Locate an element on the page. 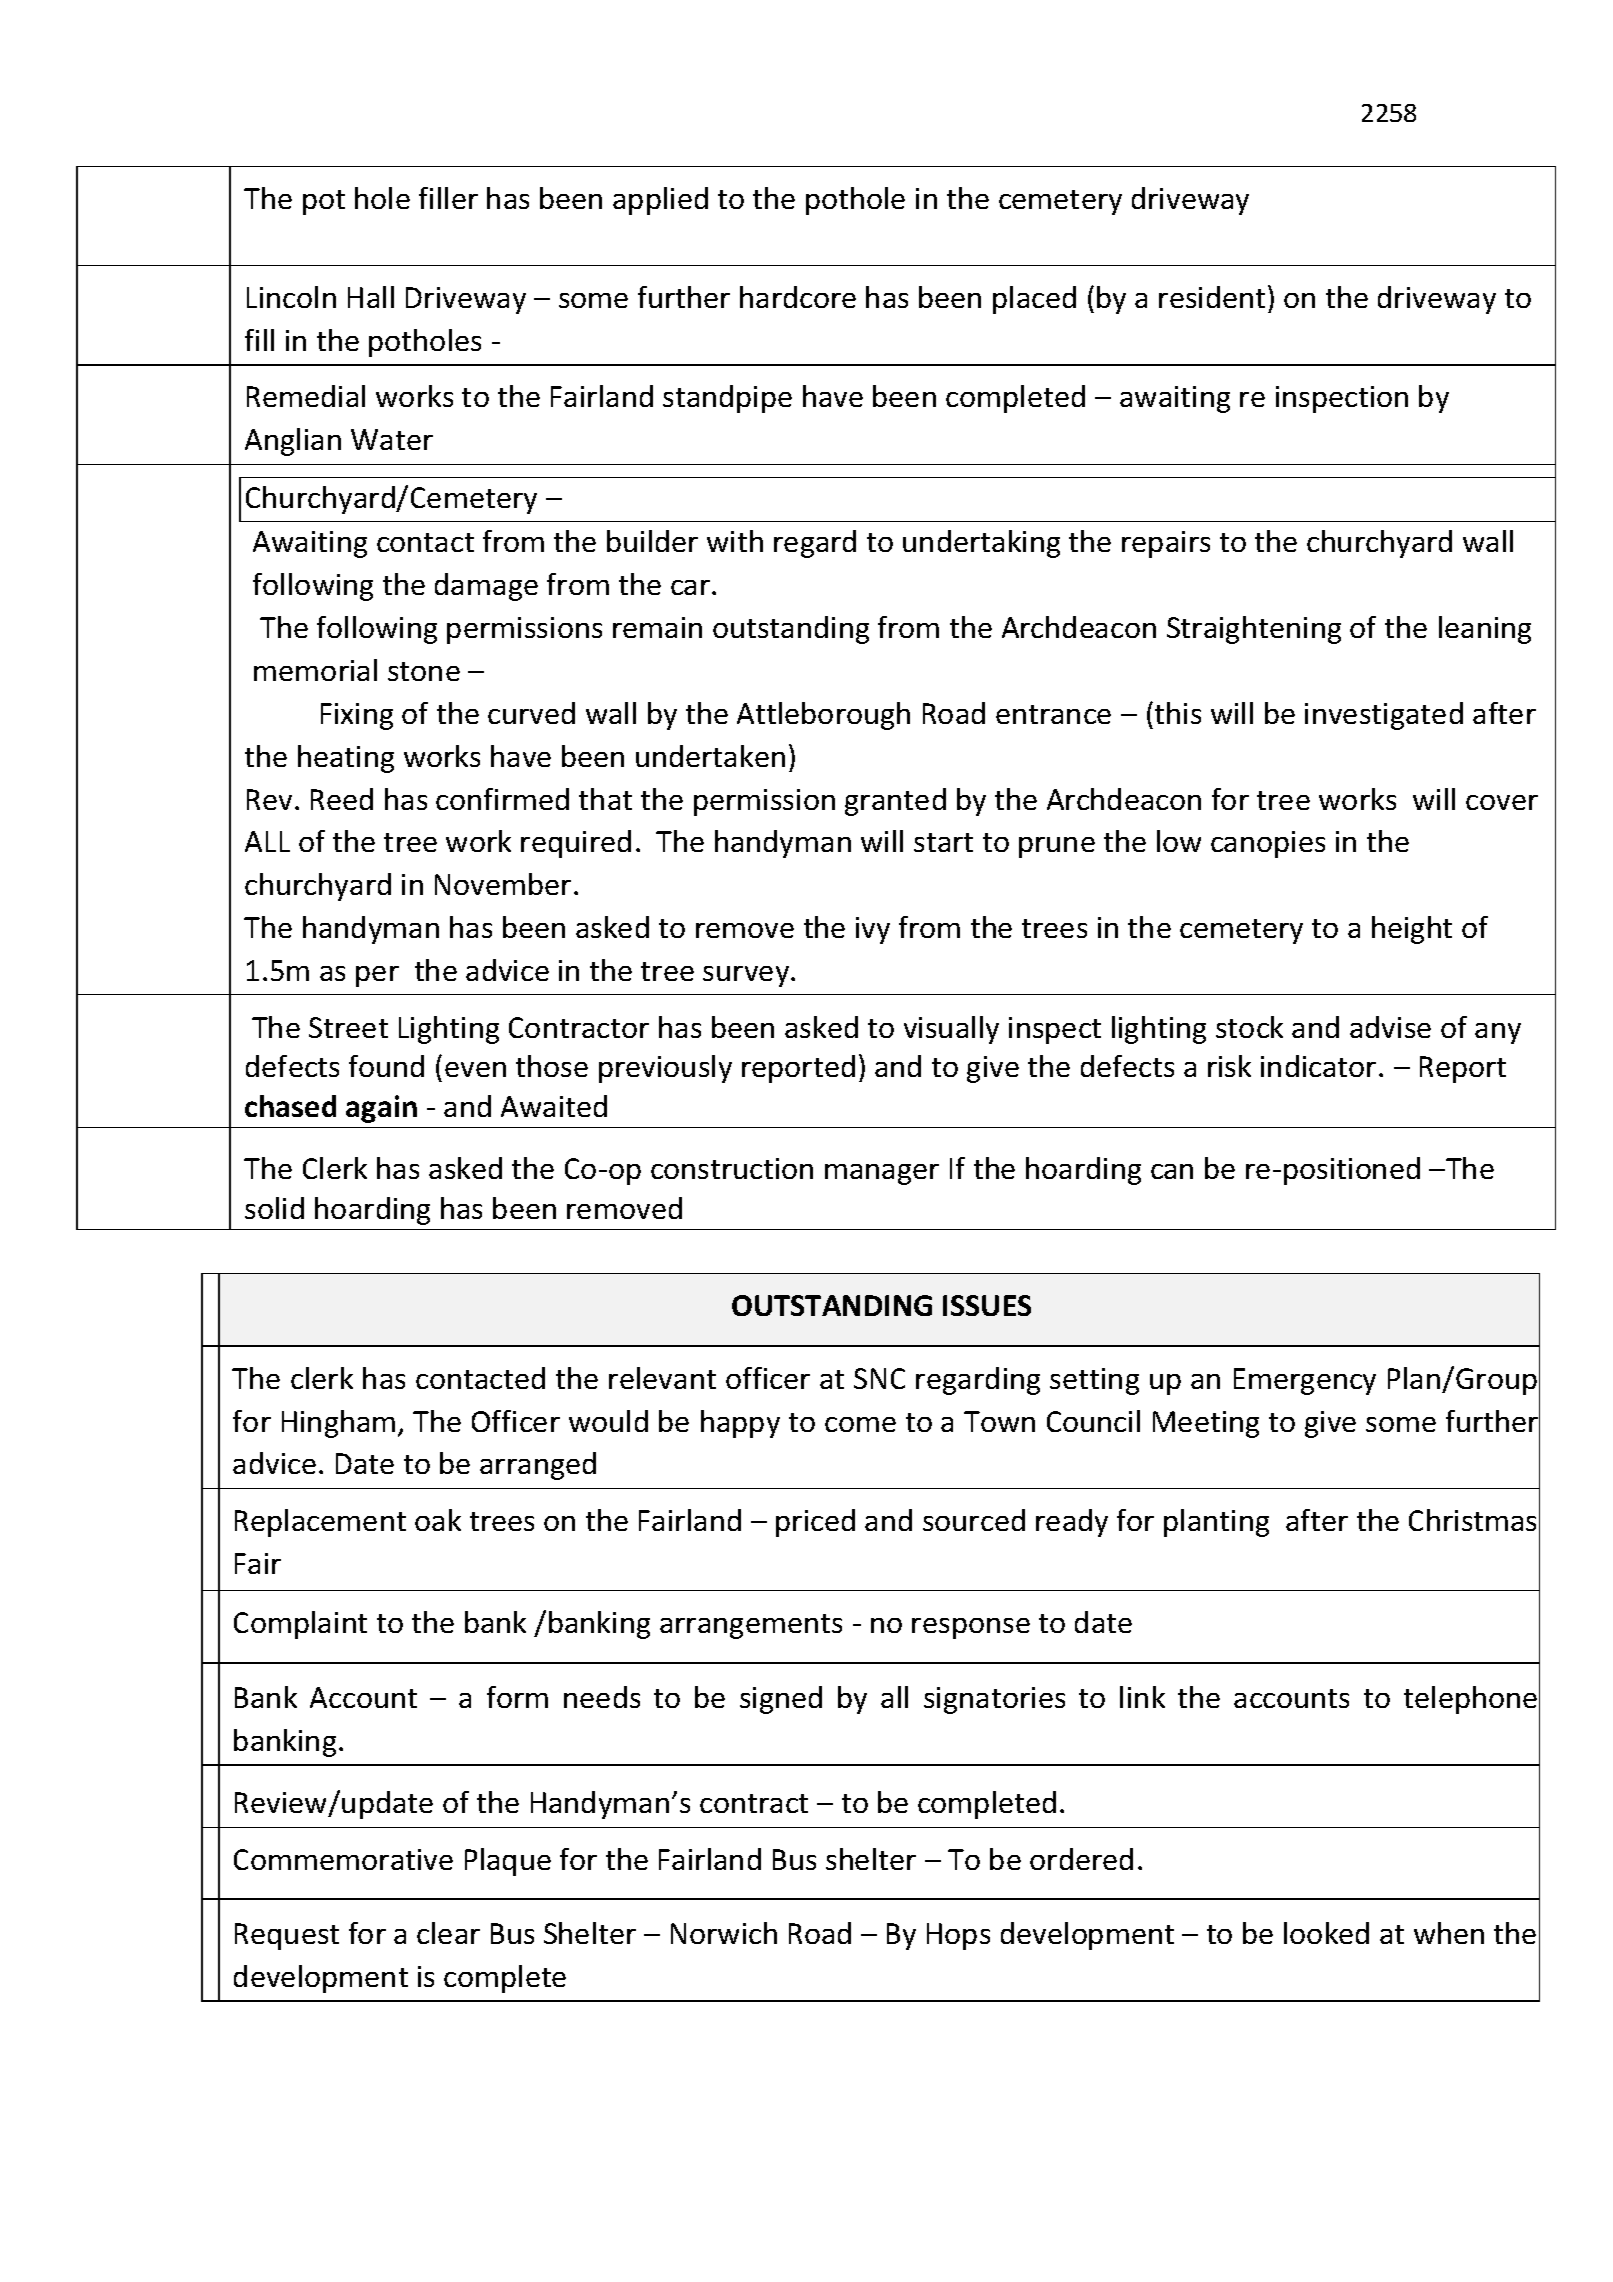  Hops is located at coordinates (958, 1936).
